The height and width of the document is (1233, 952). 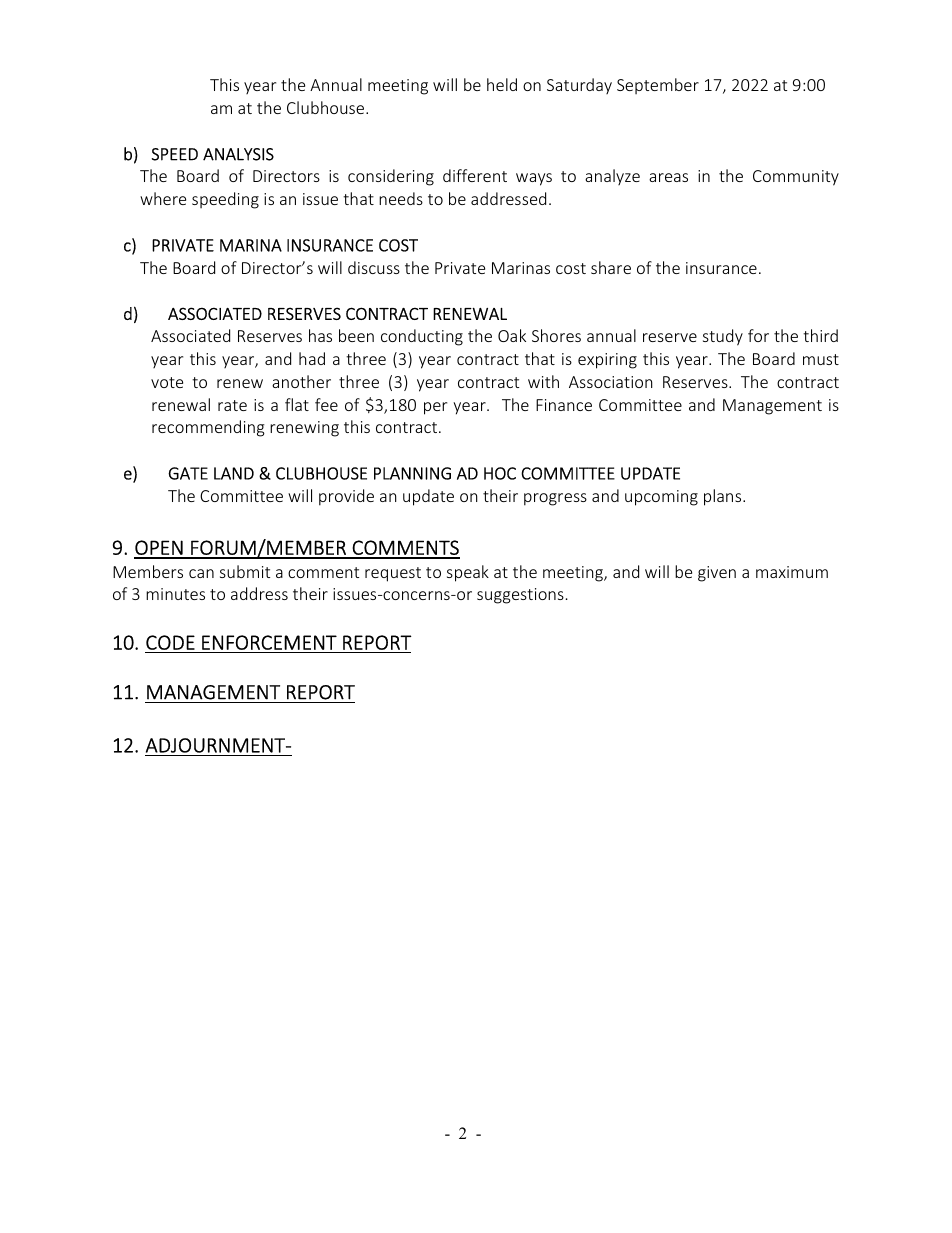 What do you see at coordinates (543, 381) in the document?
I see `with` at bounding box center [543, 381].
